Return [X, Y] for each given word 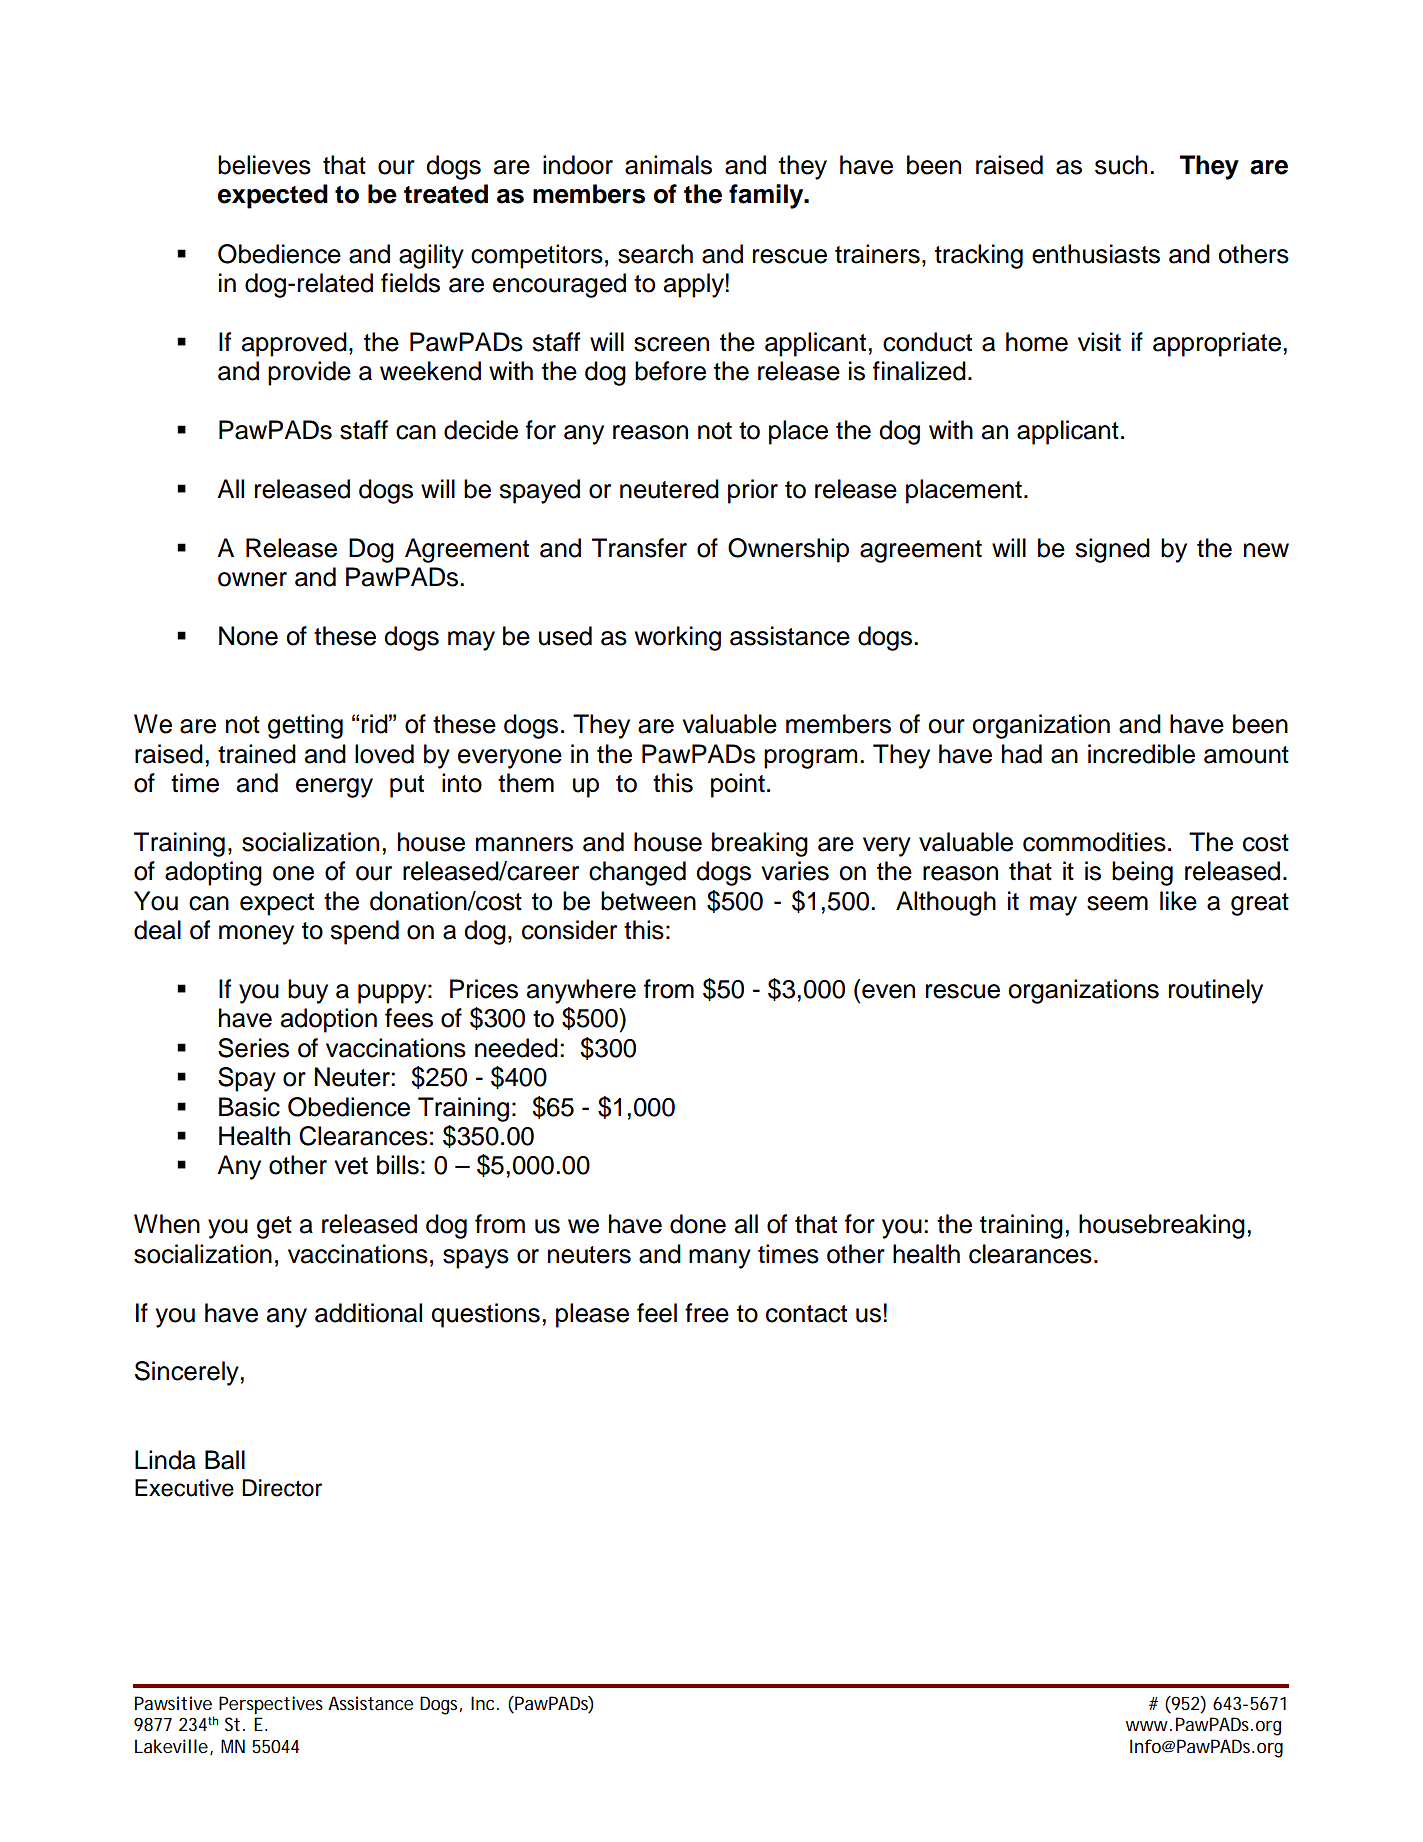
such [1121, 165]
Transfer [639, 548]
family [767, 196]
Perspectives [271, 1705]
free [707, 1313]
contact [806, 1314]
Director [282, 1488]
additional [368, 1313]
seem [1117, 903]
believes [264, 165]
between [648, 901]
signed [1112, 550]
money [256, 935]
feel [657, 1313]
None [248, 636]
